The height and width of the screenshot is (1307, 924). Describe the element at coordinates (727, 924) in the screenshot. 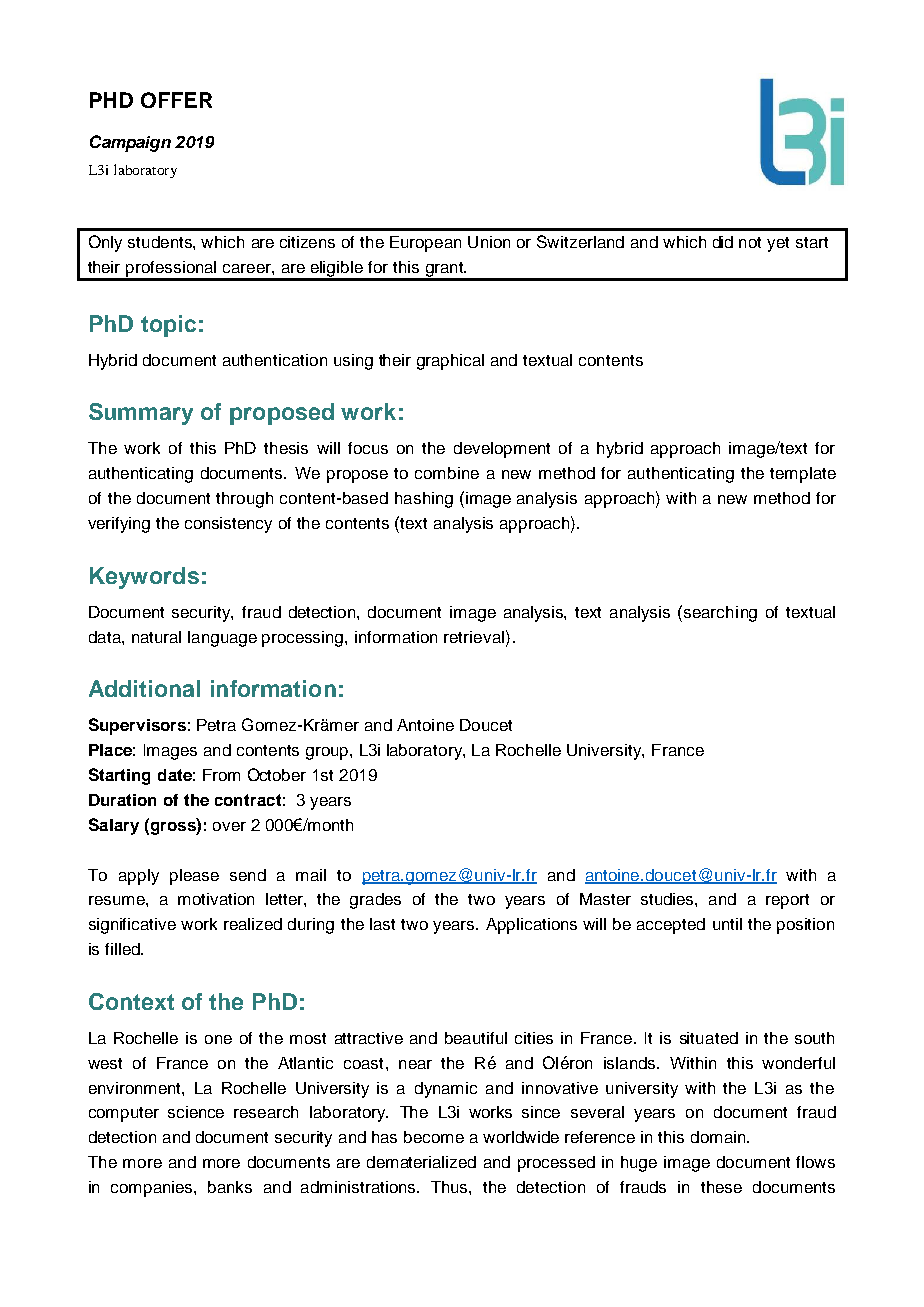

I see `until` at that location.
